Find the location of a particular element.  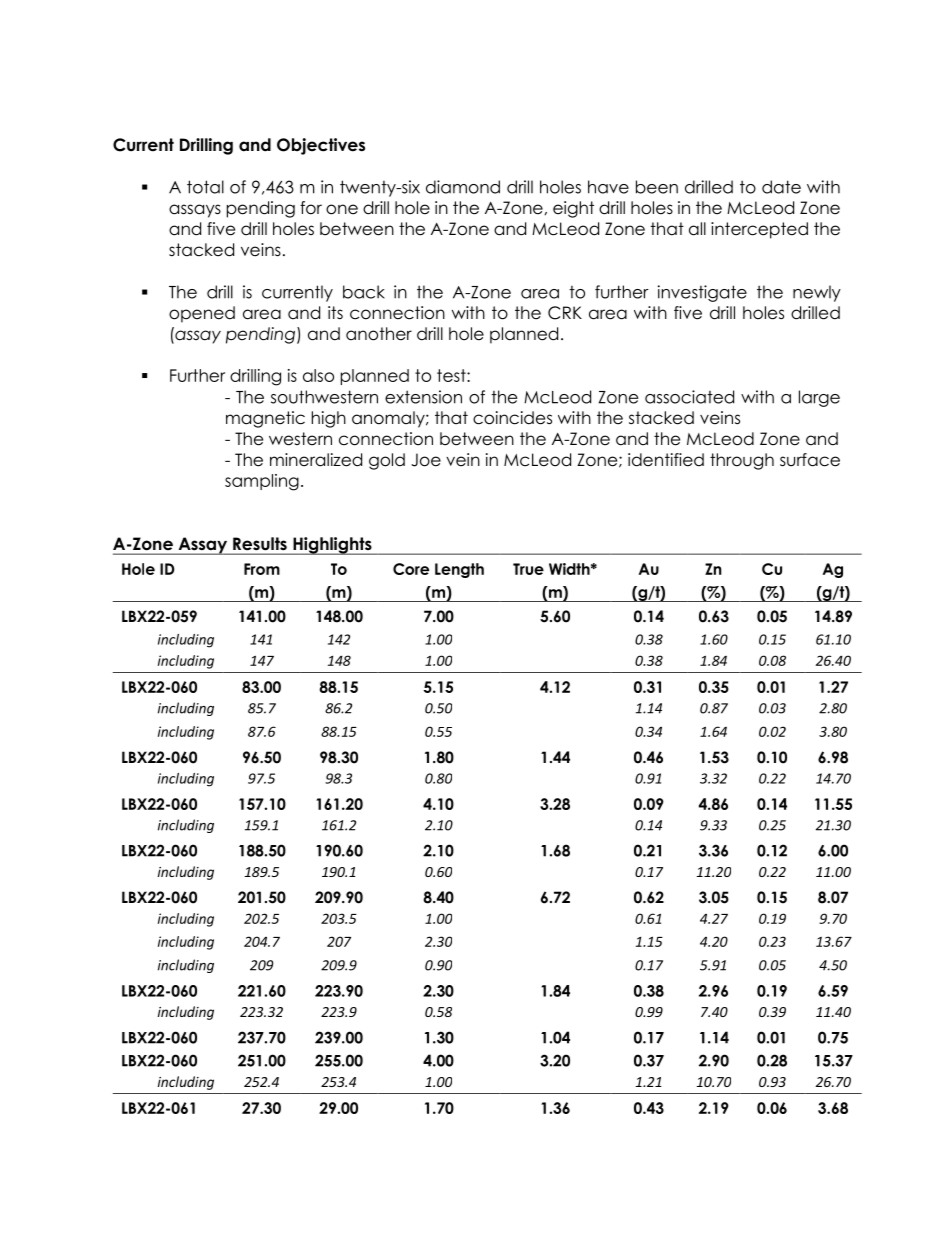

Objectives is located at coordinates (321, 146).
